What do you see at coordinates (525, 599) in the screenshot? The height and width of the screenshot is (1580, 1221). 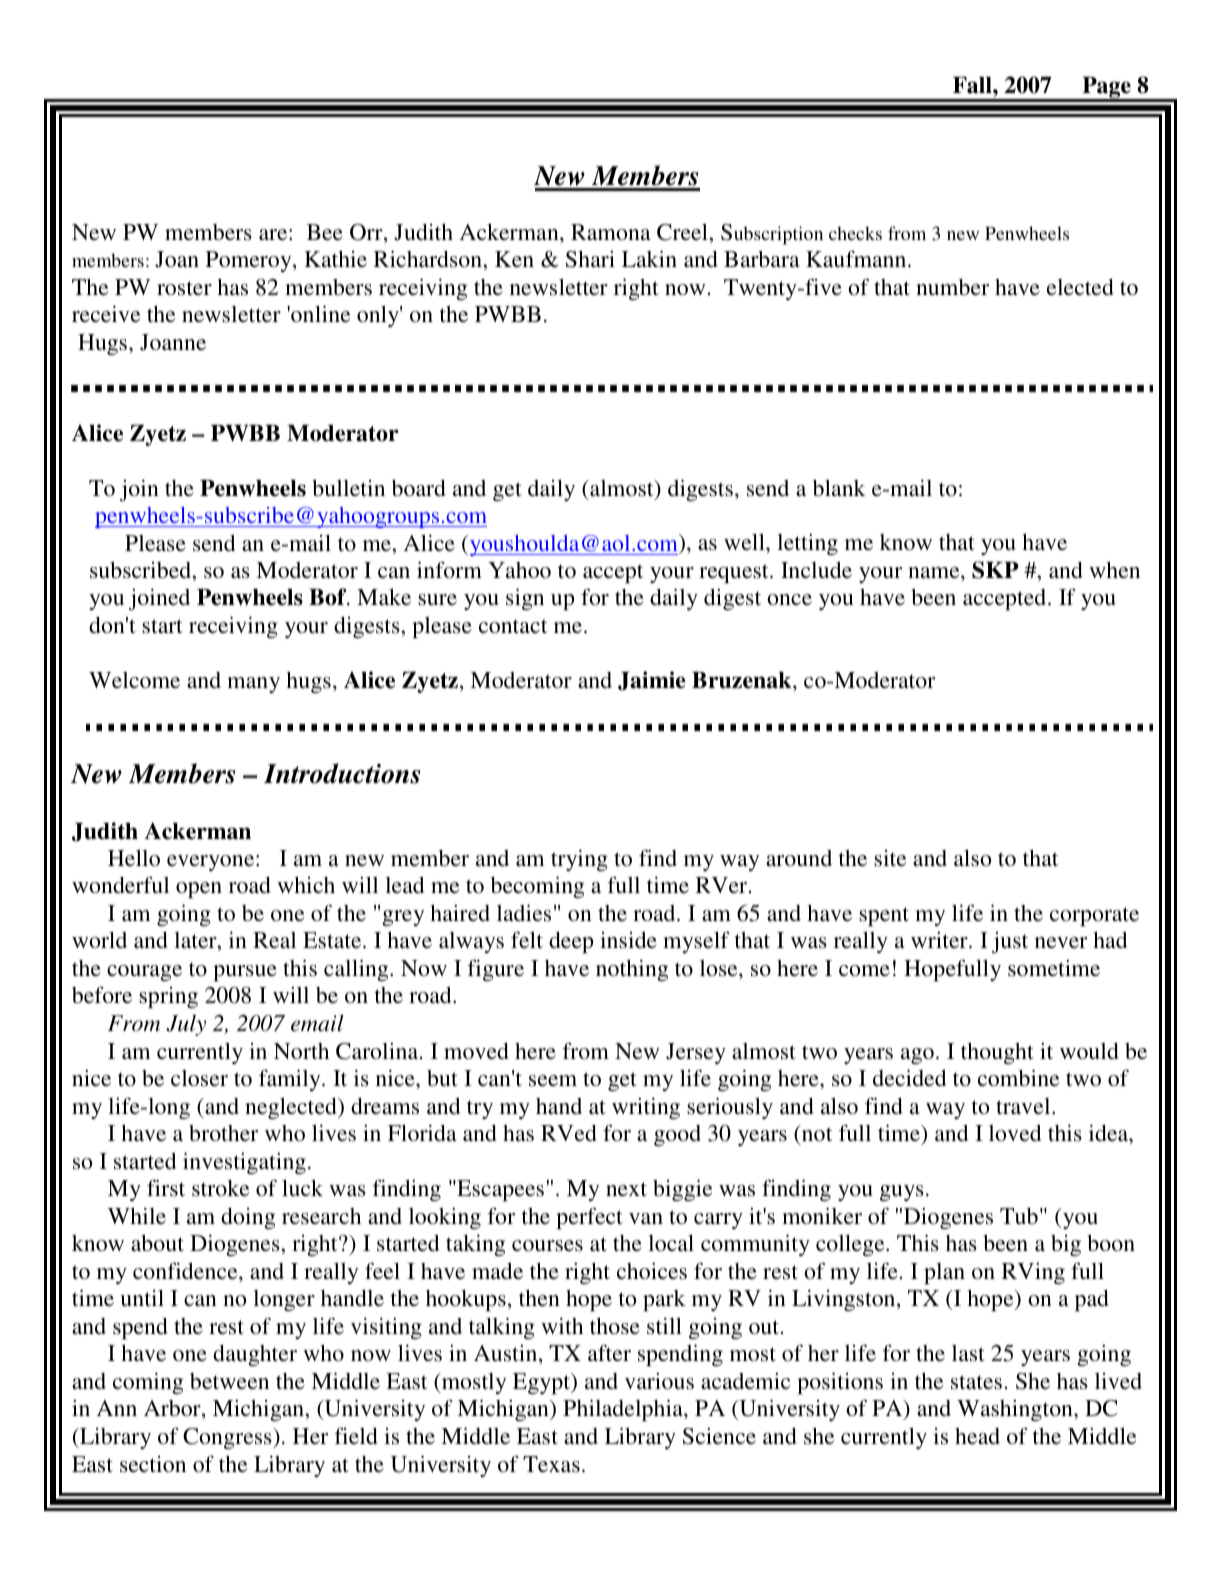 I see `sign` at bounding box center [525, 599].
